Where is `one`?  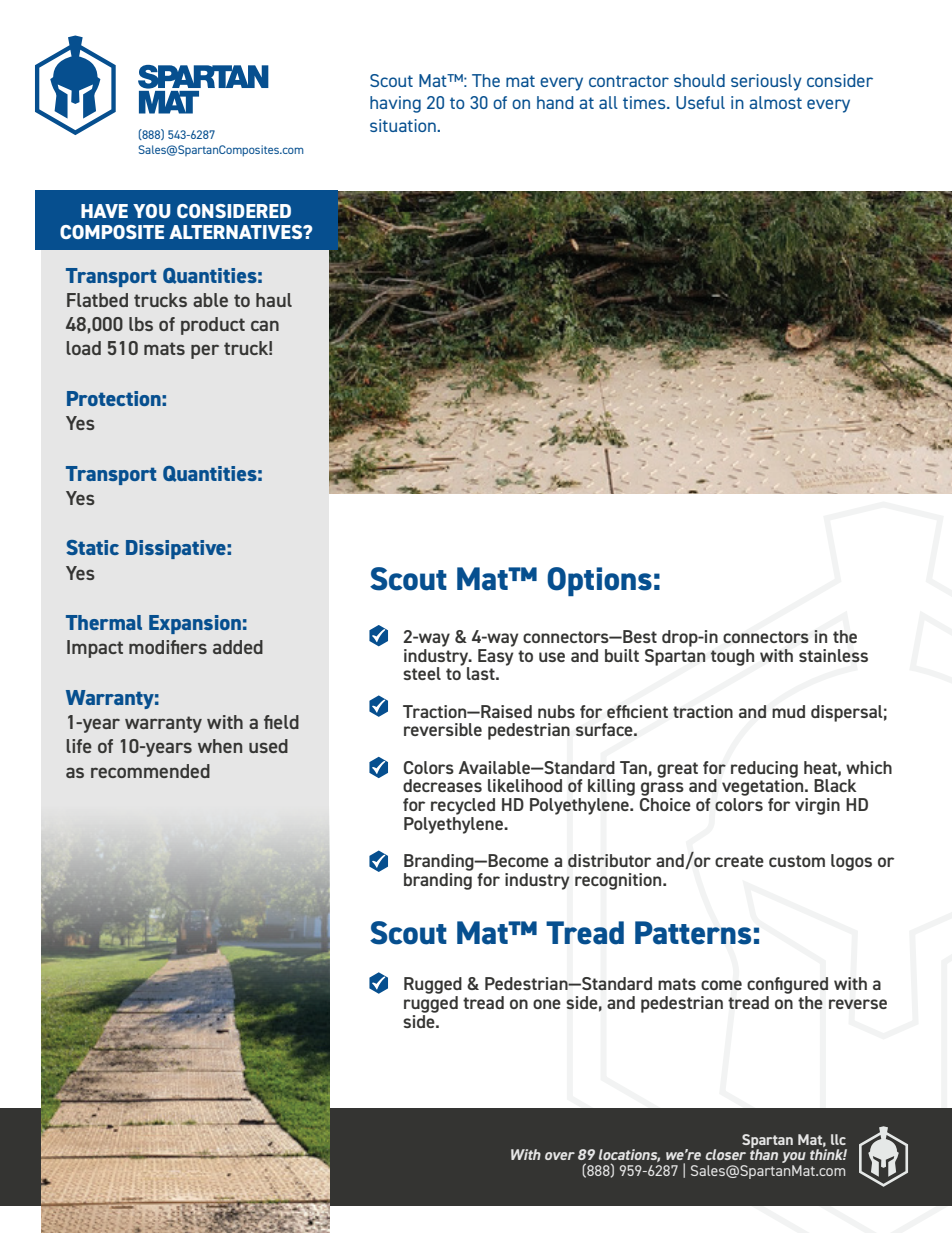
one is located at coordinates (547, 1004).
